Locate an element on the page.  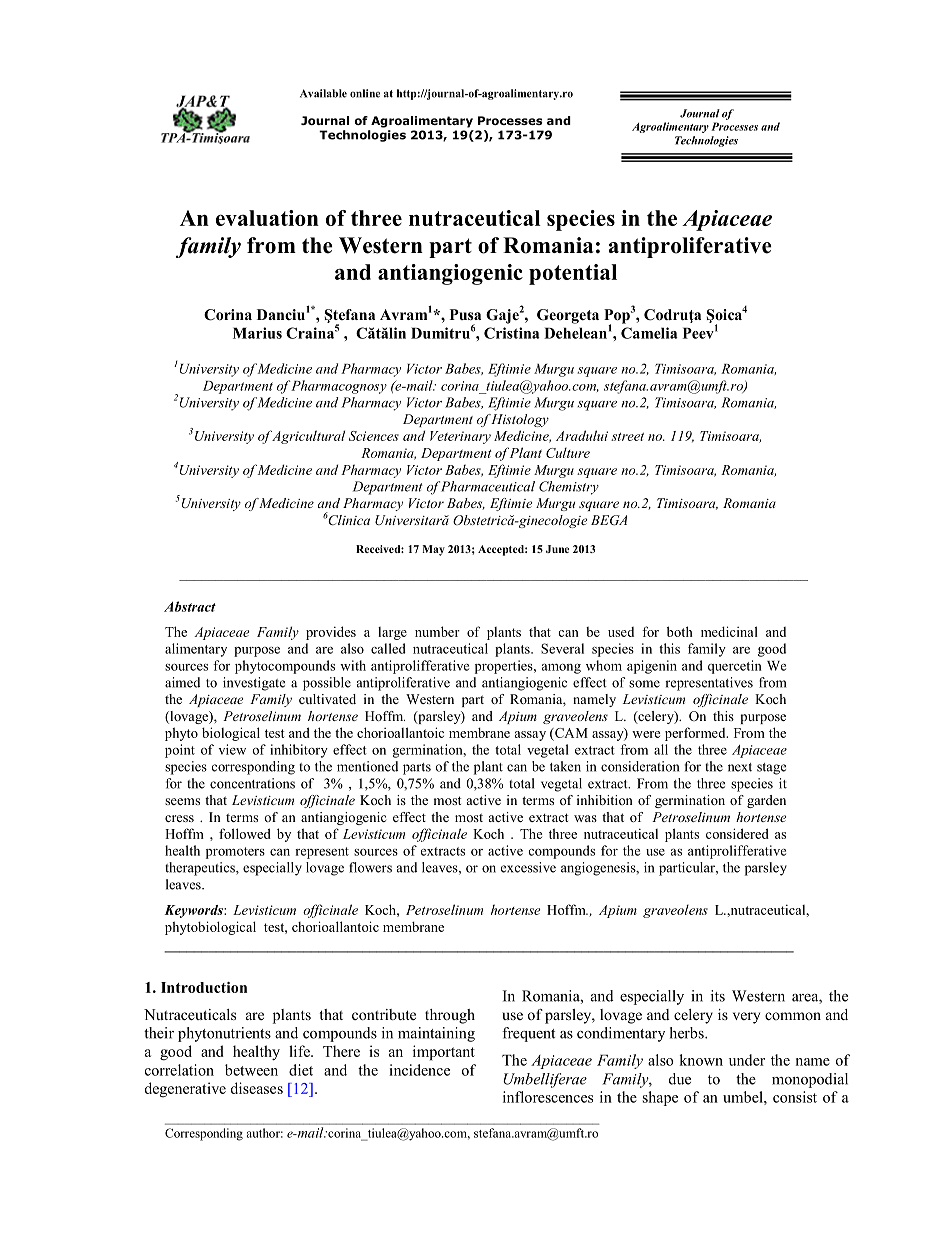
between is located at coordinates (251, 1070).
